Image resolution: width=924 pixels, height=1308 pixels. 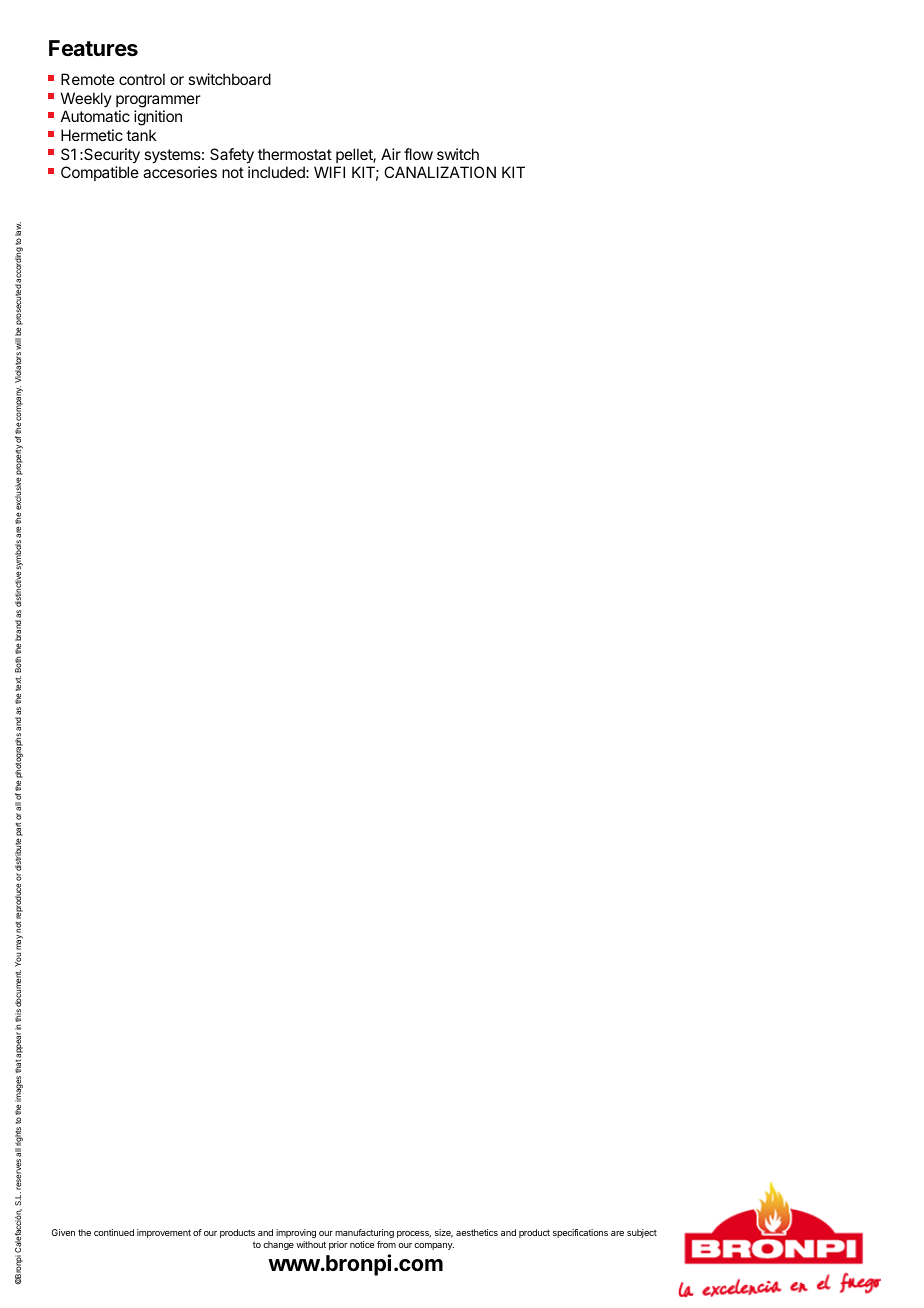 What do you see at coordinates (418, 154) in the page?
I see `flow` at bounding box center [418, 154].
